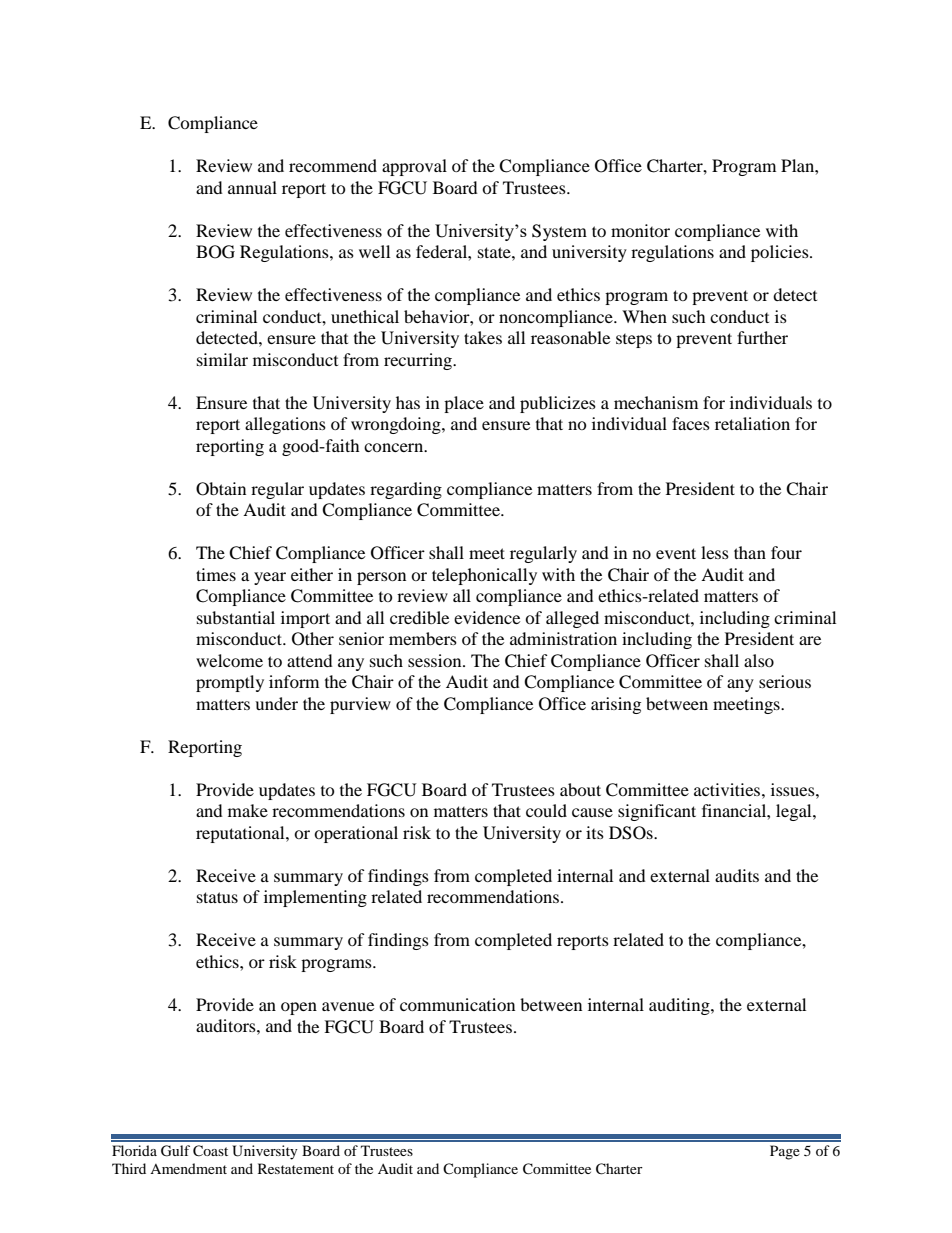 This screenshot has width=952, height=1233. I want to click on Page, so click(785, 1152).
